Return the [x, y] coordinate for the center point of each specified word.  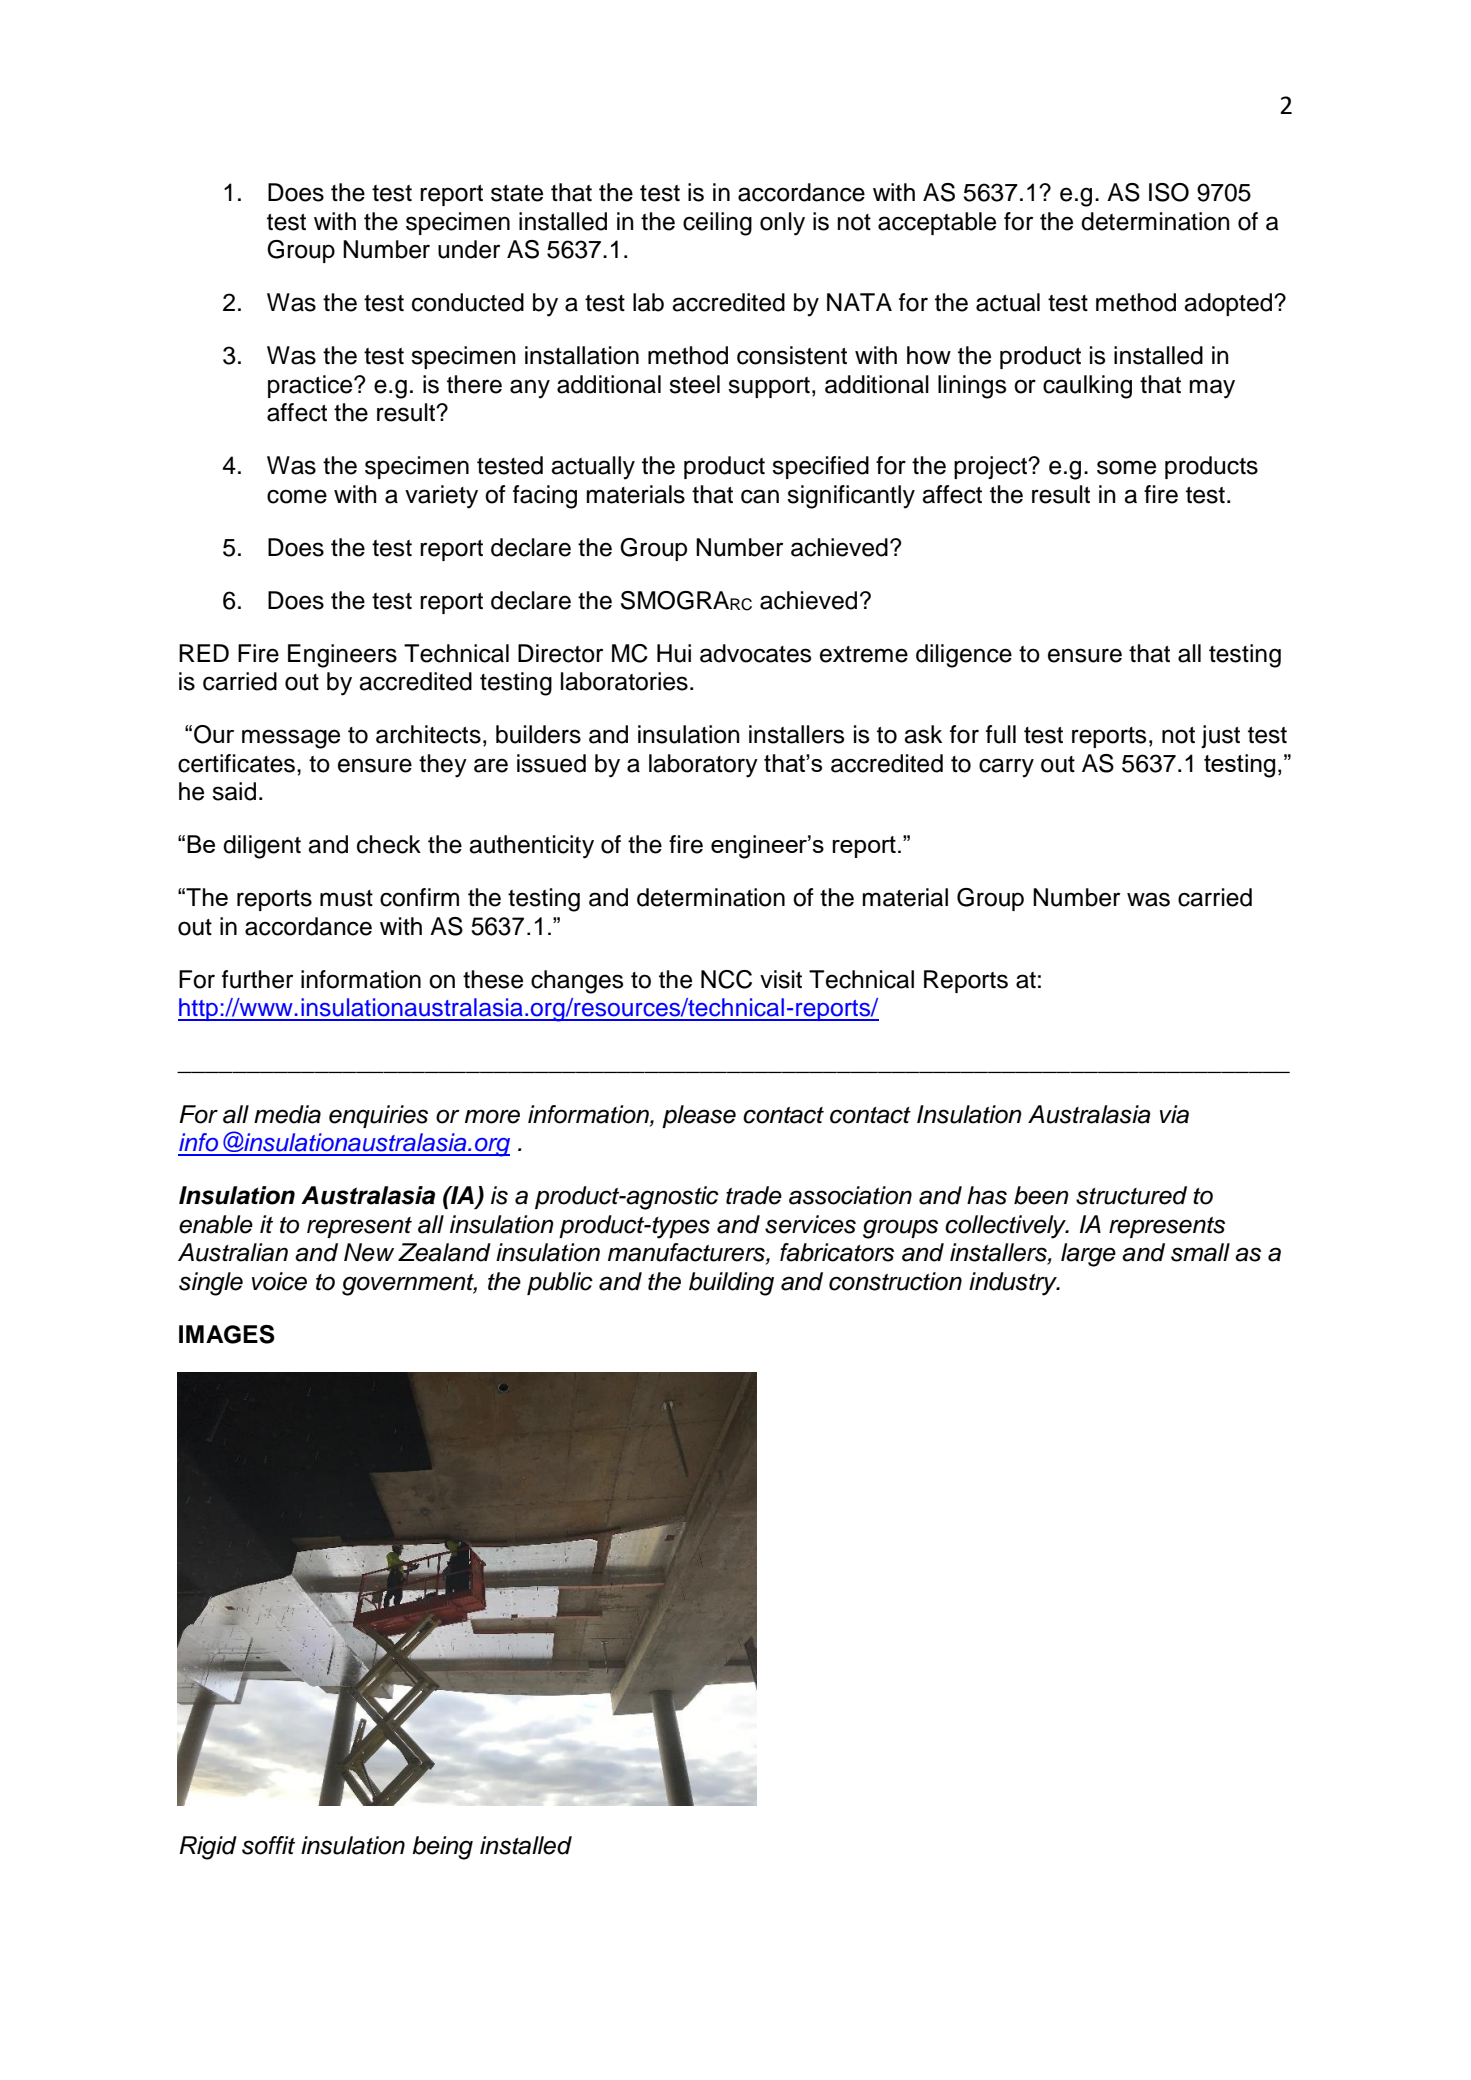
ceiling [717, 224]
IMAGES [227, 1334]
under [469, 249]
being [442, 1848]
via [1174, 1114]
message [291, 739]
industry [1014, 1284]
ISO [1169, 192]
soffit [268, 1845]
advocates [755, 653]
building [731, 1284]
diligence [964, 656]
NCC [726, 979]
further [257, 979]
